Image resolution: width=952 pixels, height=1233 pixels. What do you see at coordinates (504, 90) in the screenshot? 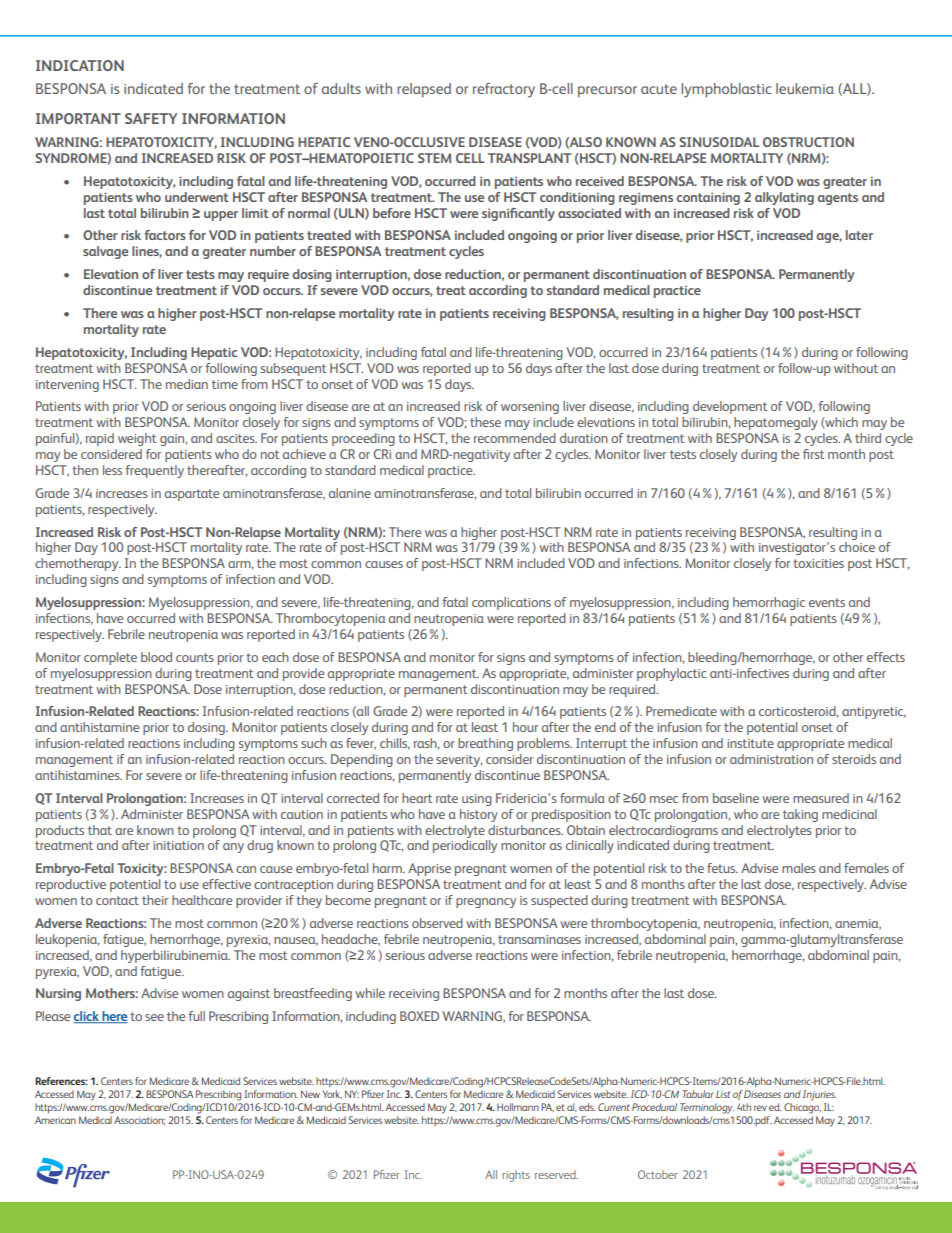
I see `refractory` at bounding box center [504, 90].
